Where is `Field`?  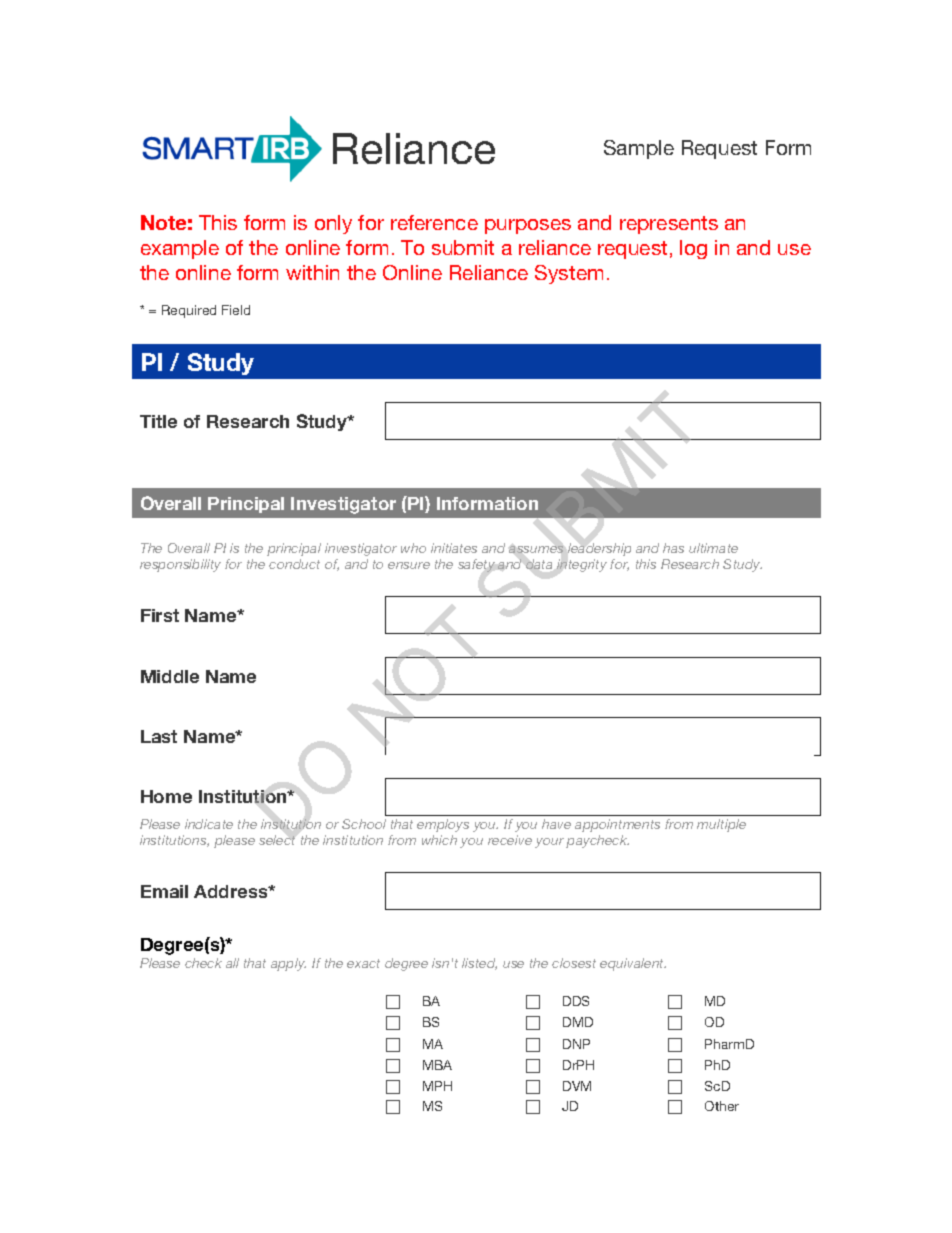 Field is located at coordinates (236, 310).
